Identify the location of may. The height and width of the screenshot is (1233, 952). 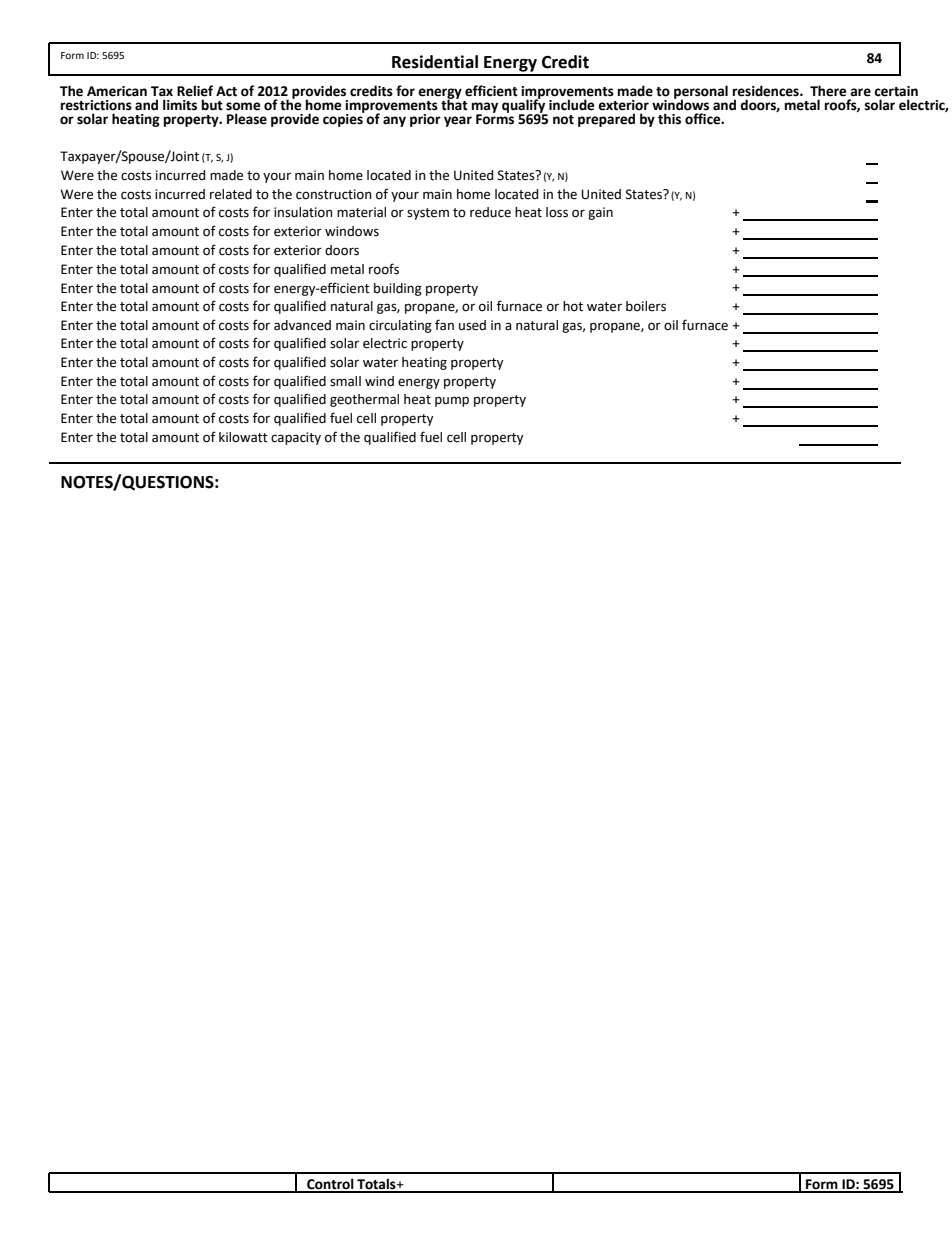
(485, 108).
